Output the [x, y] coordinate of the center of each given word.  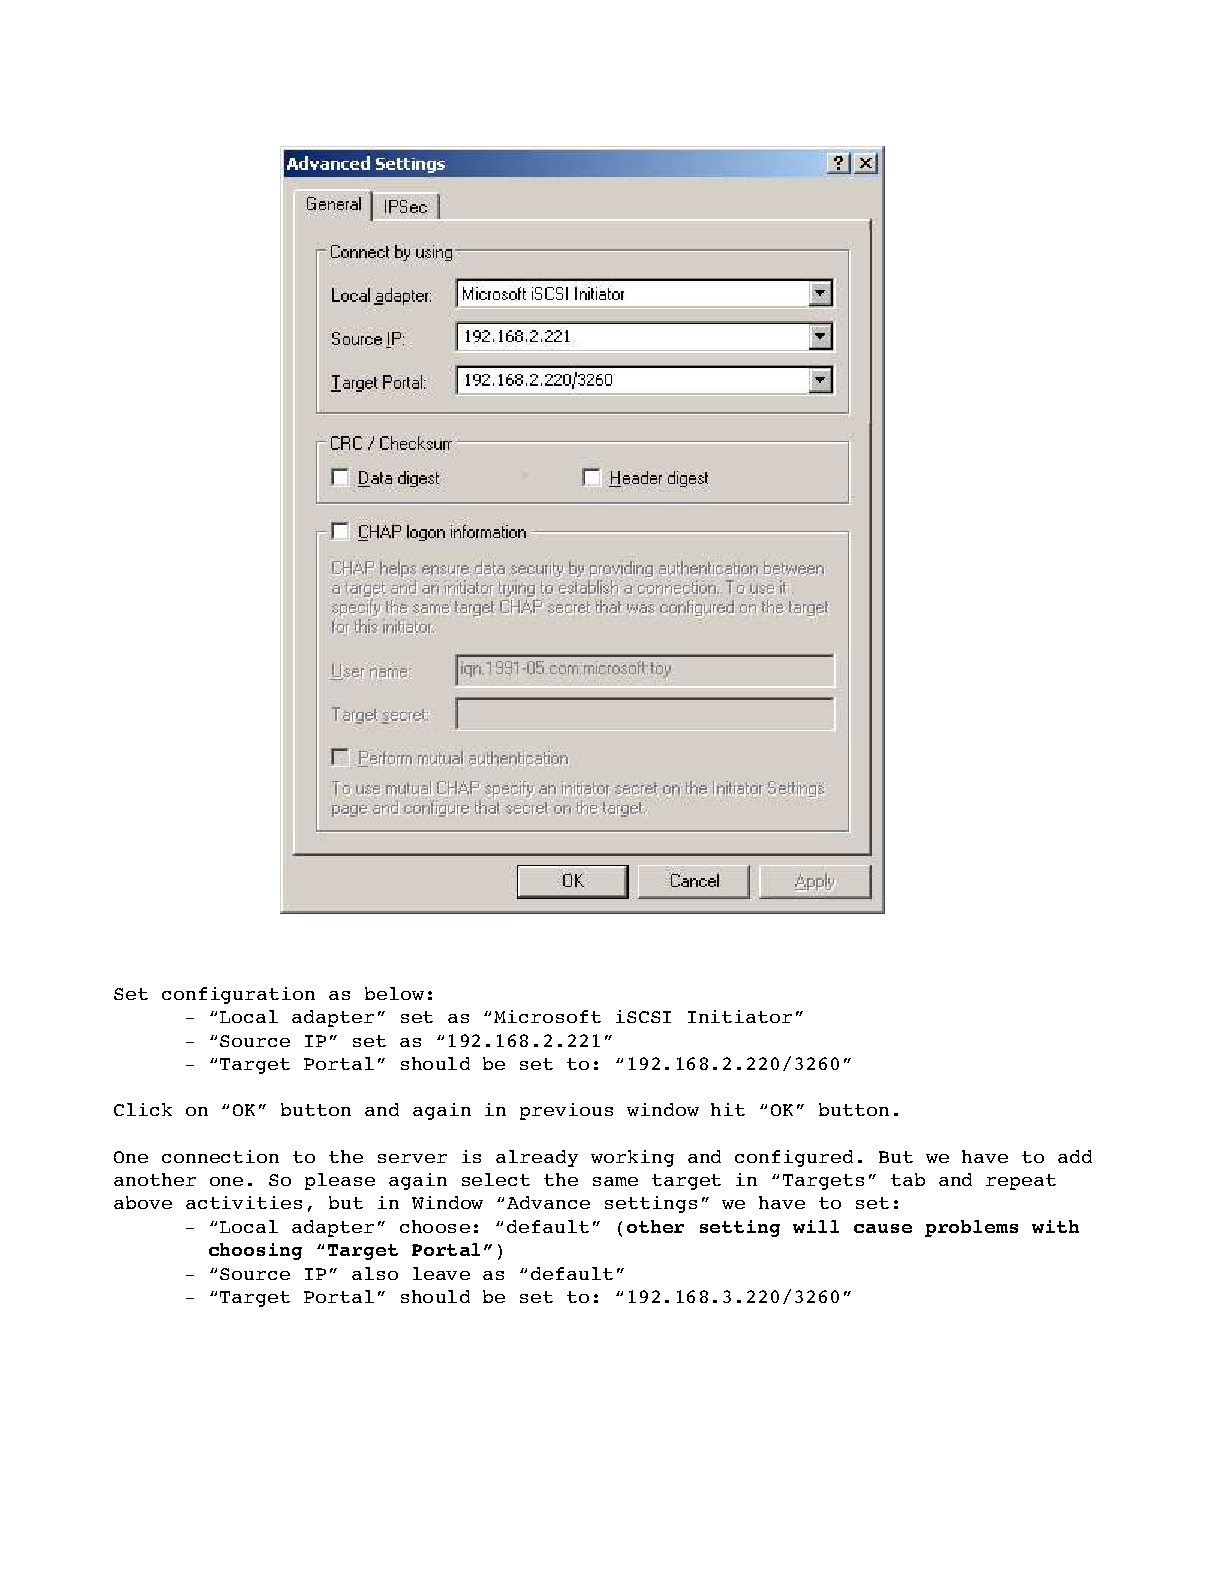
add [1075, 1156]
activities [244, 1202]
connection [220, 1156]
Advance [548, 1202]
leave [441, 1273]
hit [728, 1109]
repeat [1021, 1182]
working [632, 1158]
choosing [255, 1251]
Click [143, 1109]
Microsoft [547, 1016]
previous [566, 1111]
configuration [238, 995]
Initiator [740, 1016]
